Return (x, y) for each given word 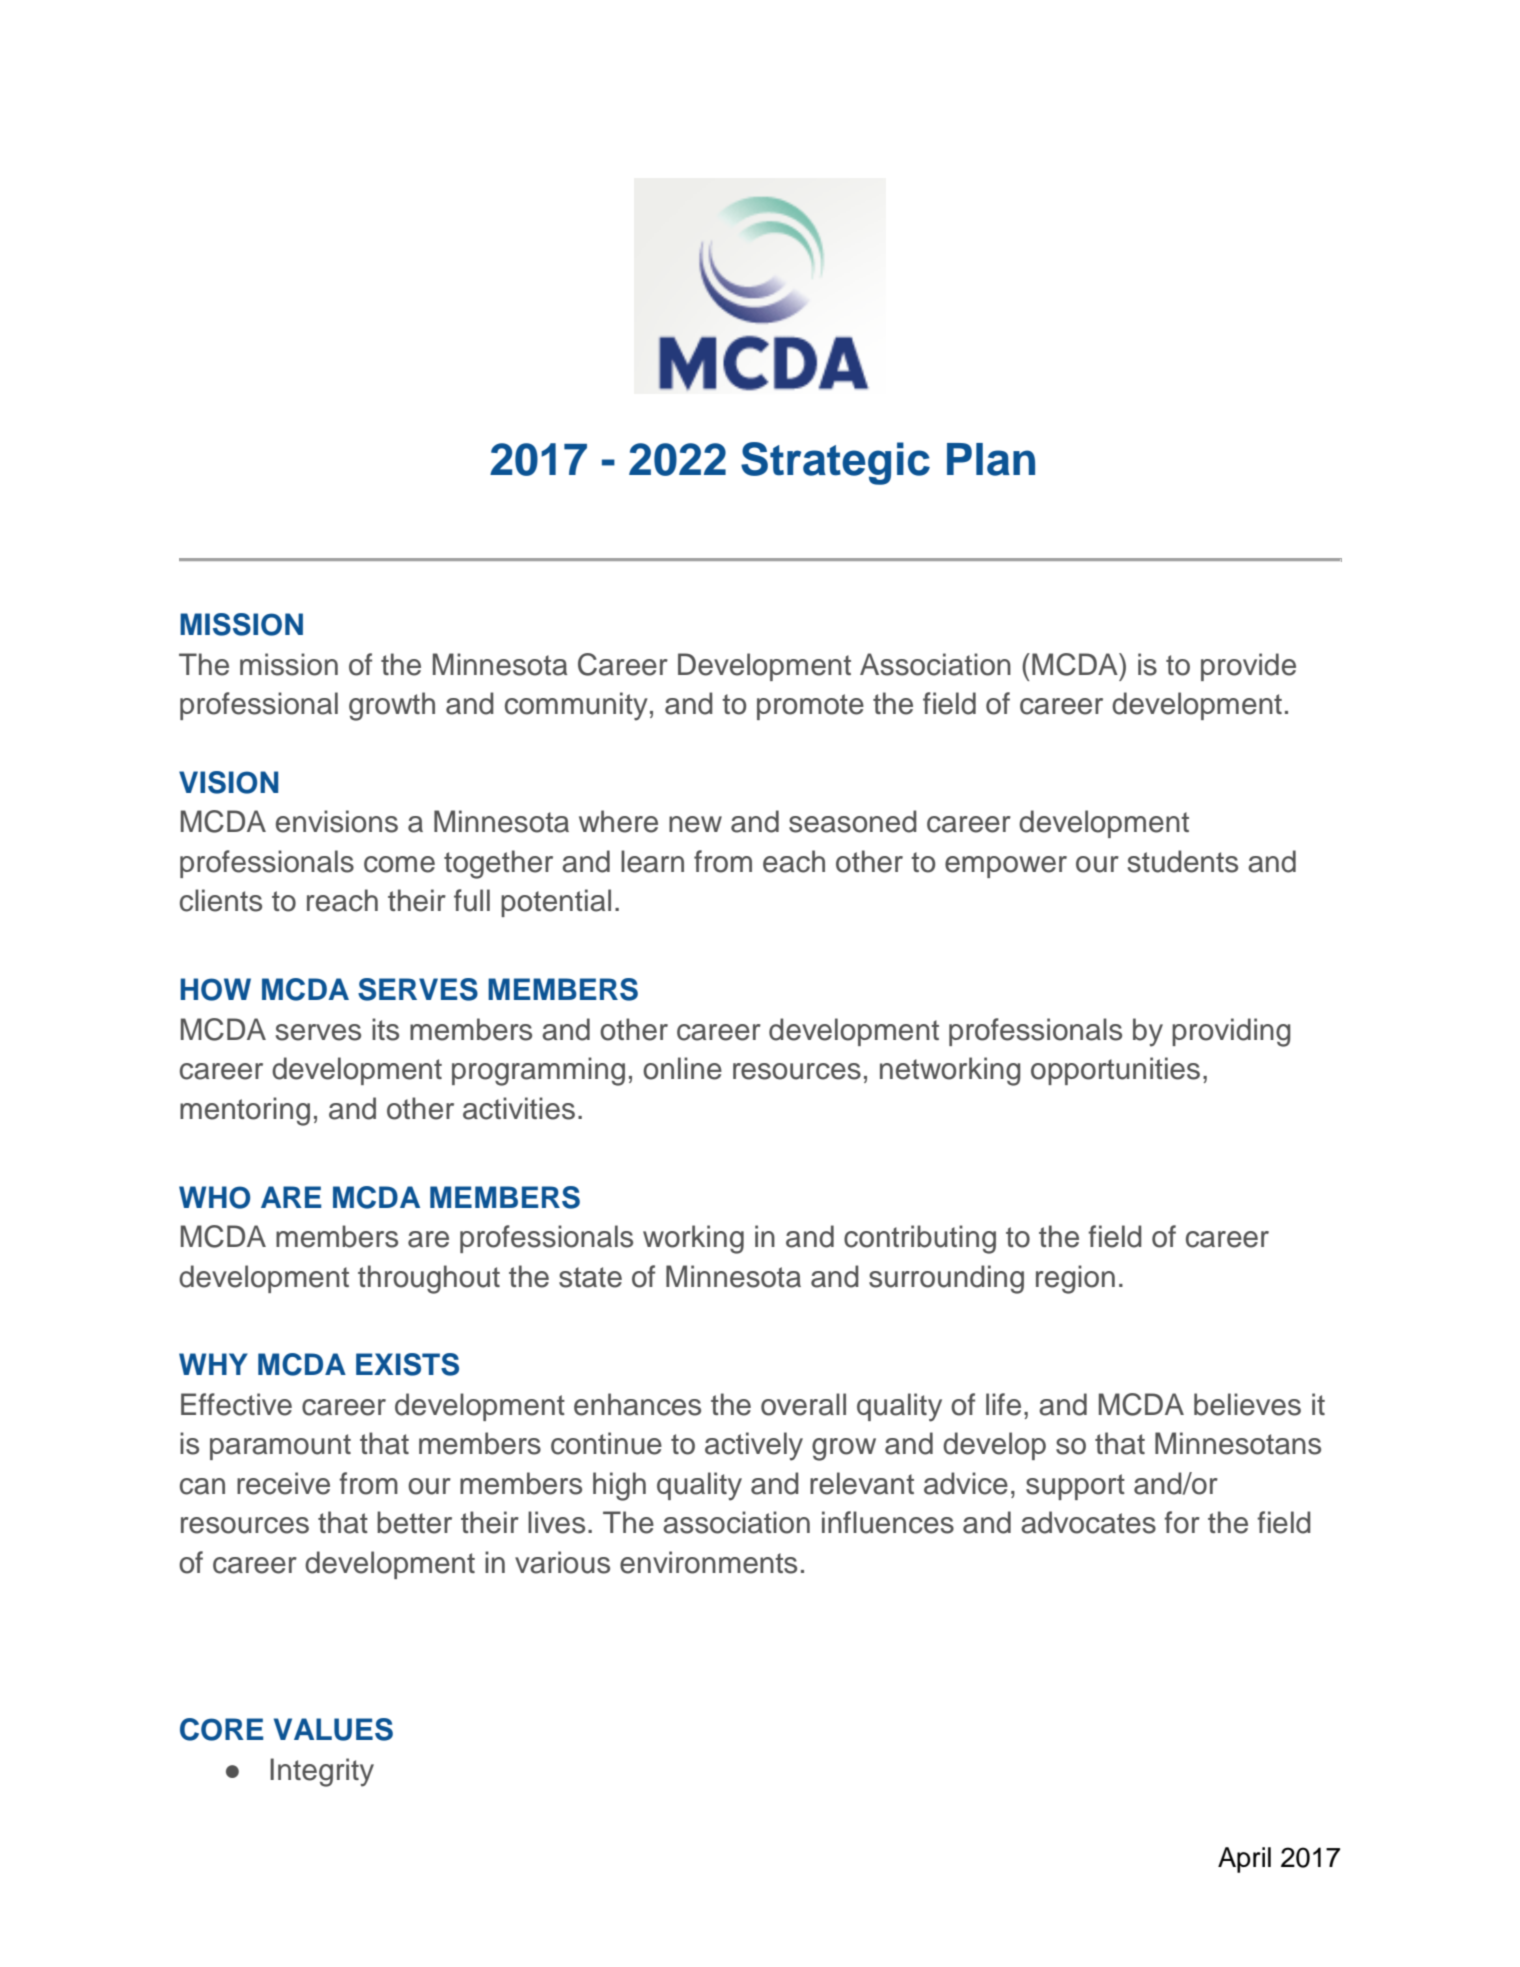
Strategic (835, 463)
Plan (991, 459)
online (682, 1068)
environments (708, 1562)
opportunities (1115, 1071)
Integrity (322, 1772)
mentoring (245, 1111)
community (576, 706)
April (1244, 1860)
